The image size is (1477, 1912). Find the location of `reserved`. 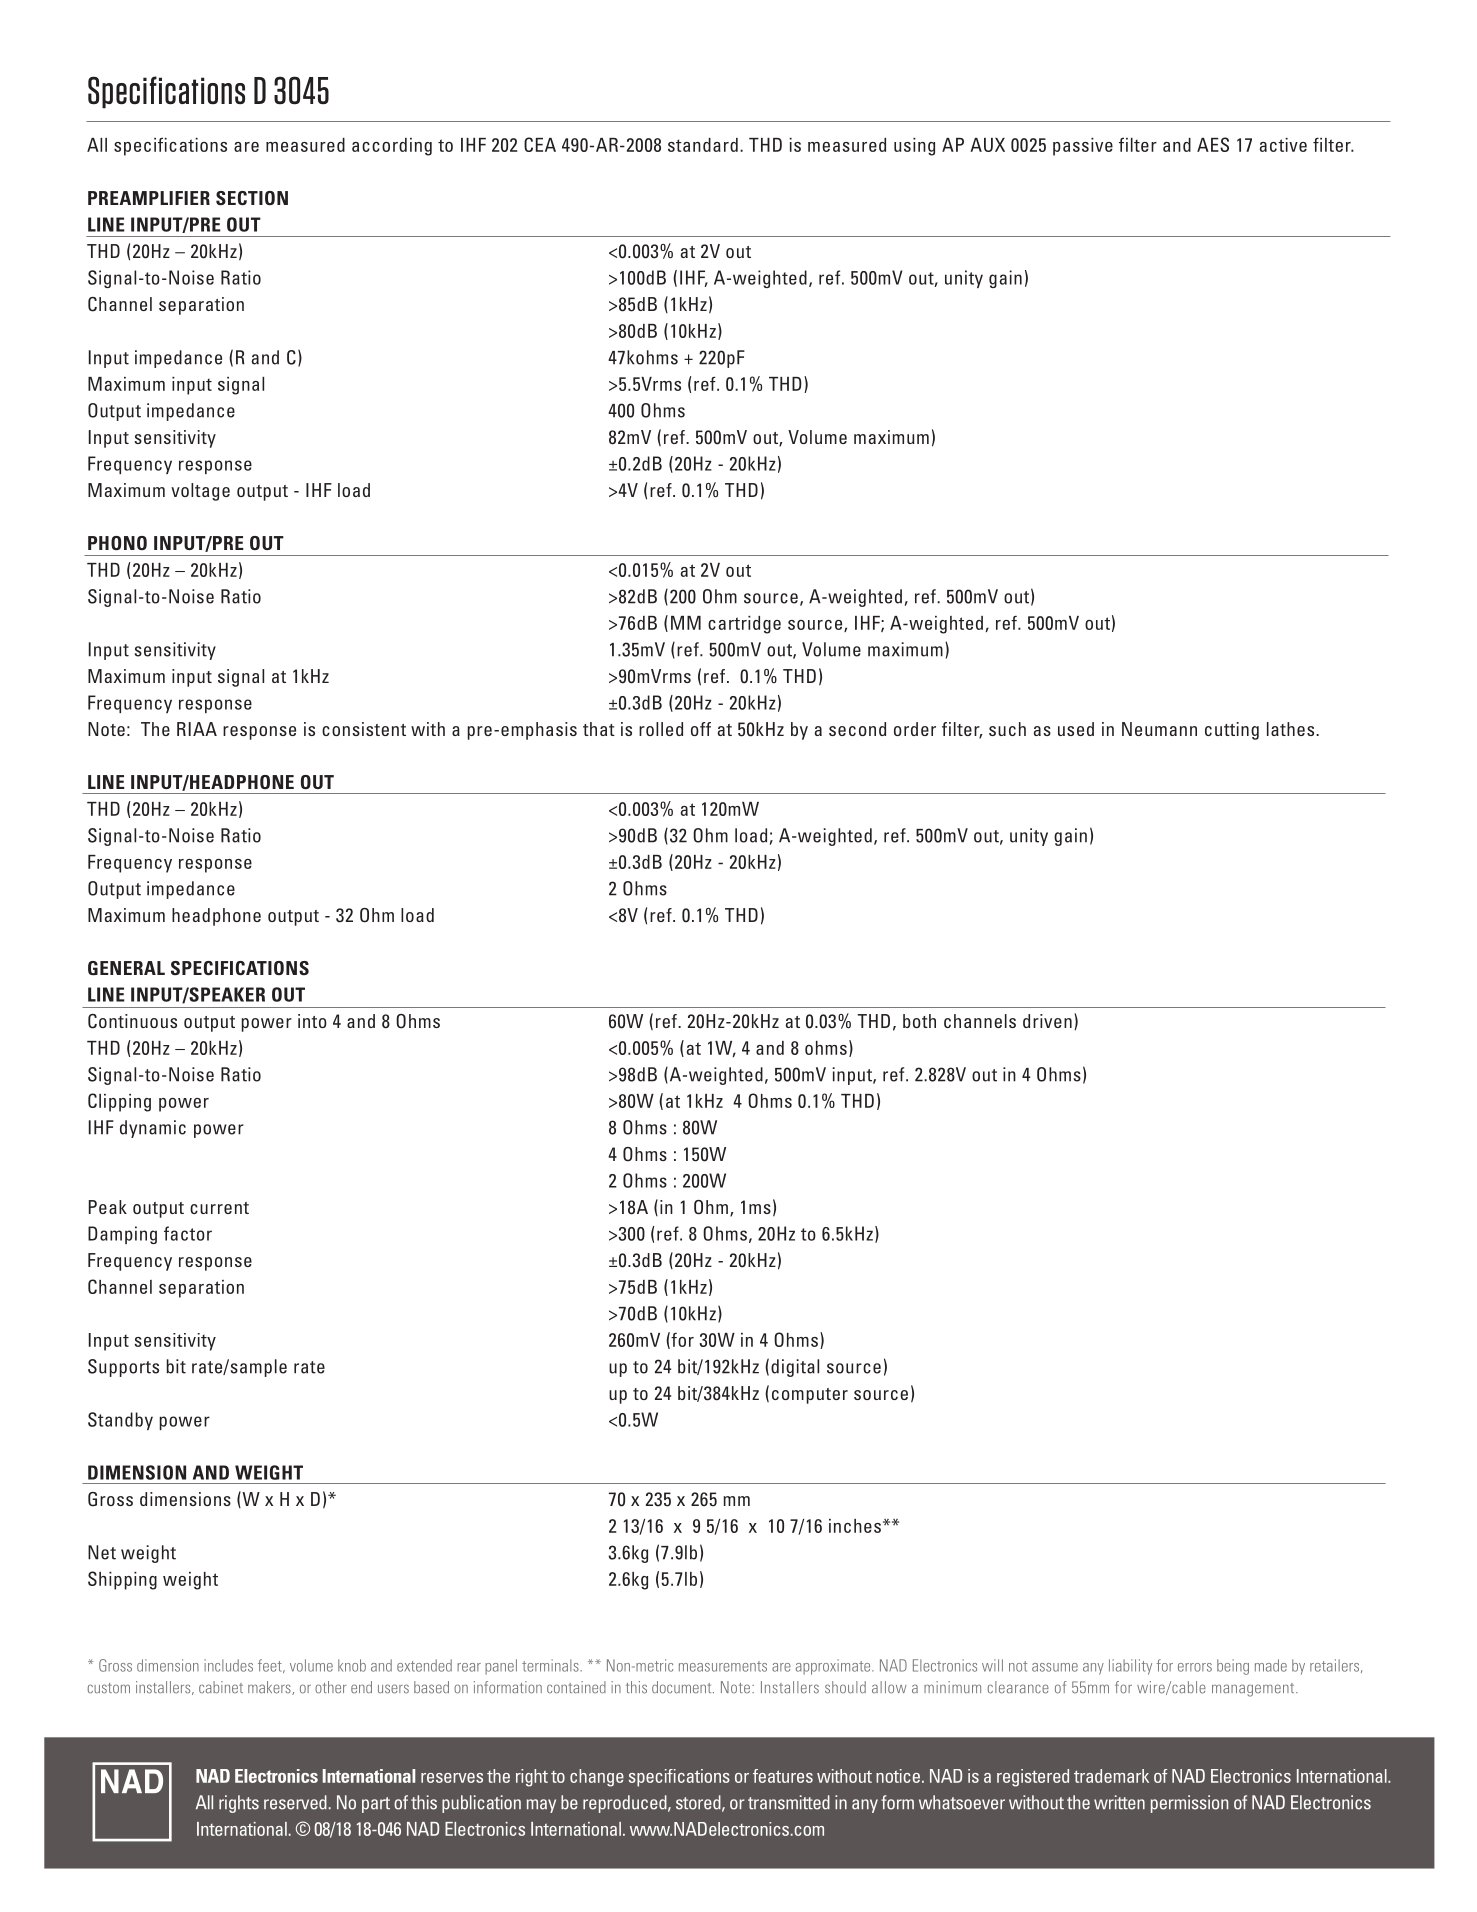

reserved is located at coordinates (295, 1802).
